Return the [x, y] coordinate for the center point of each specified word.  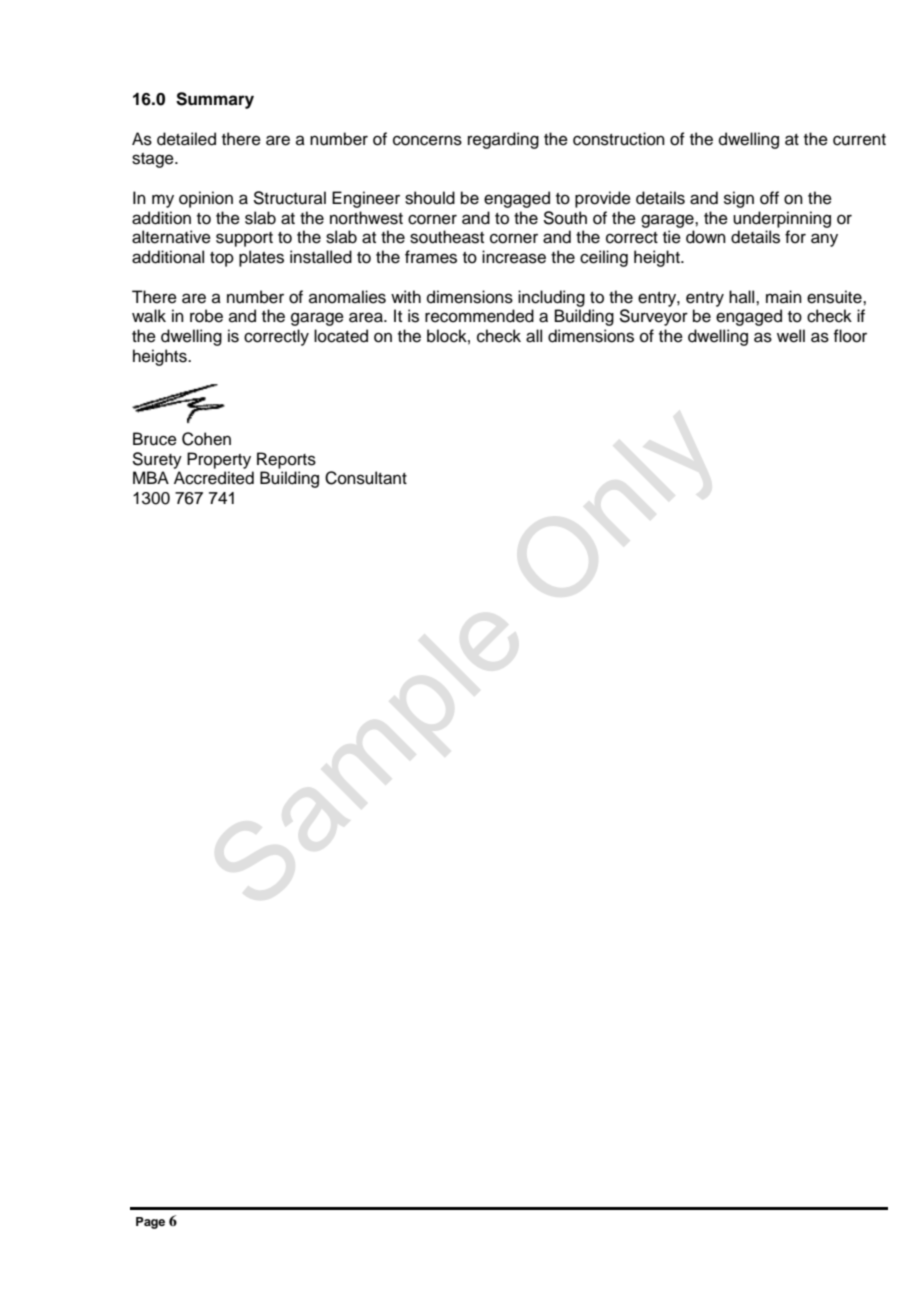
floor [850, 336]
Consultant [366, 478]
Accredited [214, 478]
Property [219, 460]
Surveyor [653, 317]
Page [150, 1223]
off [769, 198]
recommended [479, 316]
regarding [503, 140]
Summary [215, 100]
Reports [286, 460]
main [784, 296]
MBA [151, 477]
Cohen [206, 439]
